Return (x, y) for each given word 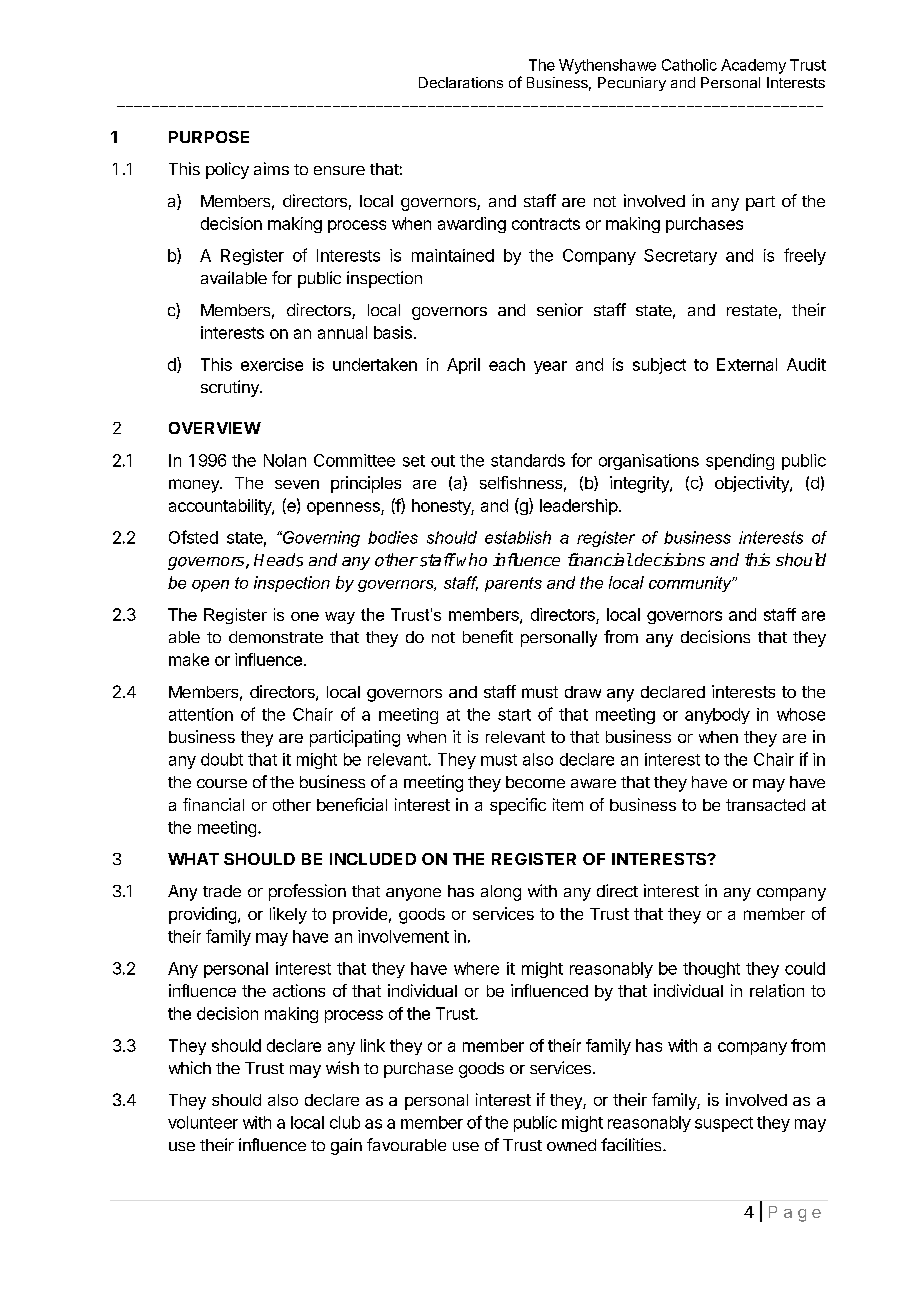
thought (711, 970)
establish (518, 537)
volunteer (203, 1122)
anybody (717, 716)
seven (297, 484)
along (501, 893)
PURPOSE (209, 137)
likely (288, 915)
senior (560, 309)
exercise (272, 364)
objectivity (753, 484)
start (514, 715)
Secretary (680, 257)
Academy (753, 66)
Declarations (461, 82)
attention (201, 714)
